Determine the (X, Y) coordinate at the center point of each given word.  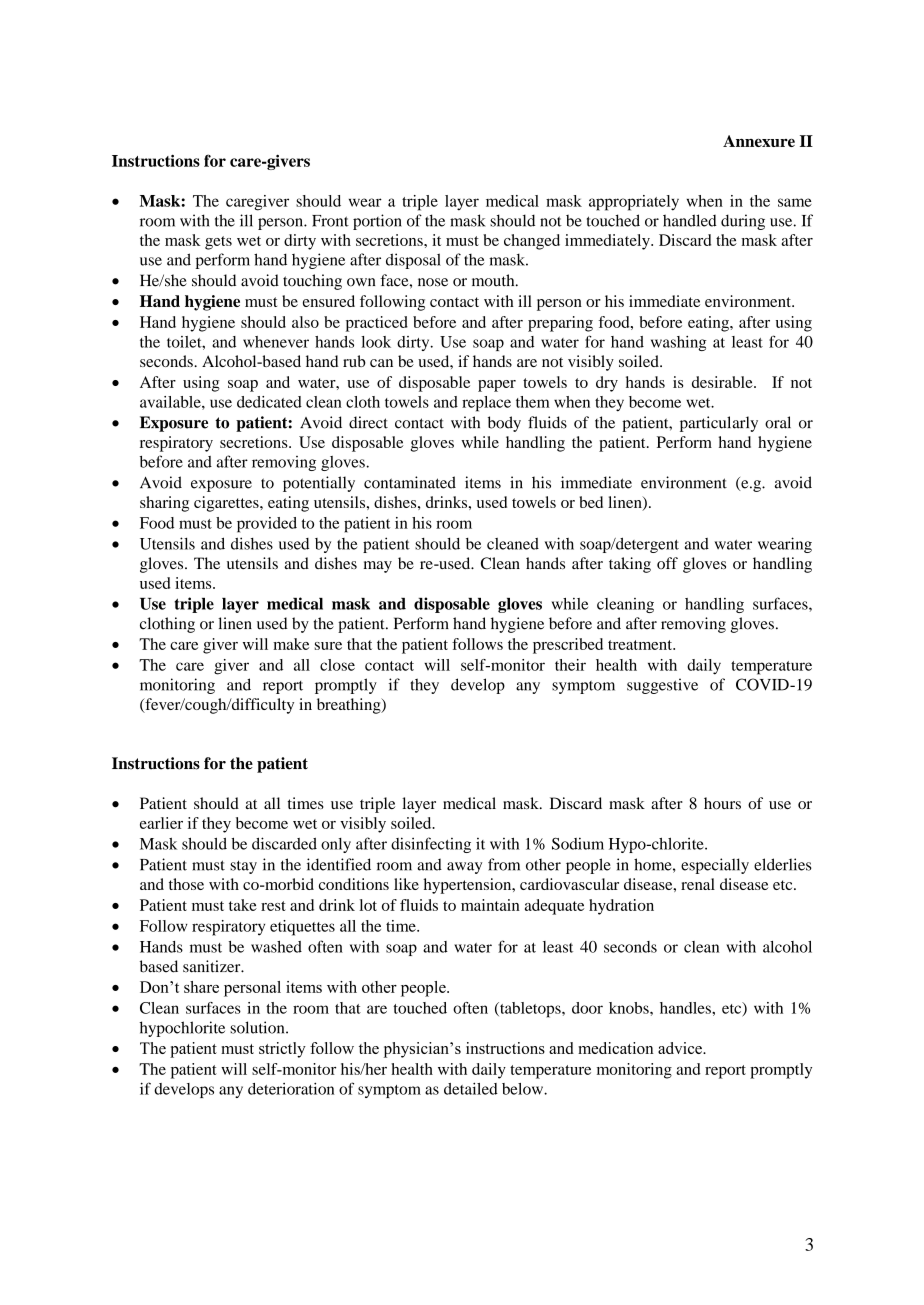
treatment (641, 645)
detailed (471, 1088)
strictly (282, 1050)
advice (681, 1048)
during (743, 222)
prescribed (568, 646)
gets (218, 243)
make (291, 644)
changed (532, 242)
